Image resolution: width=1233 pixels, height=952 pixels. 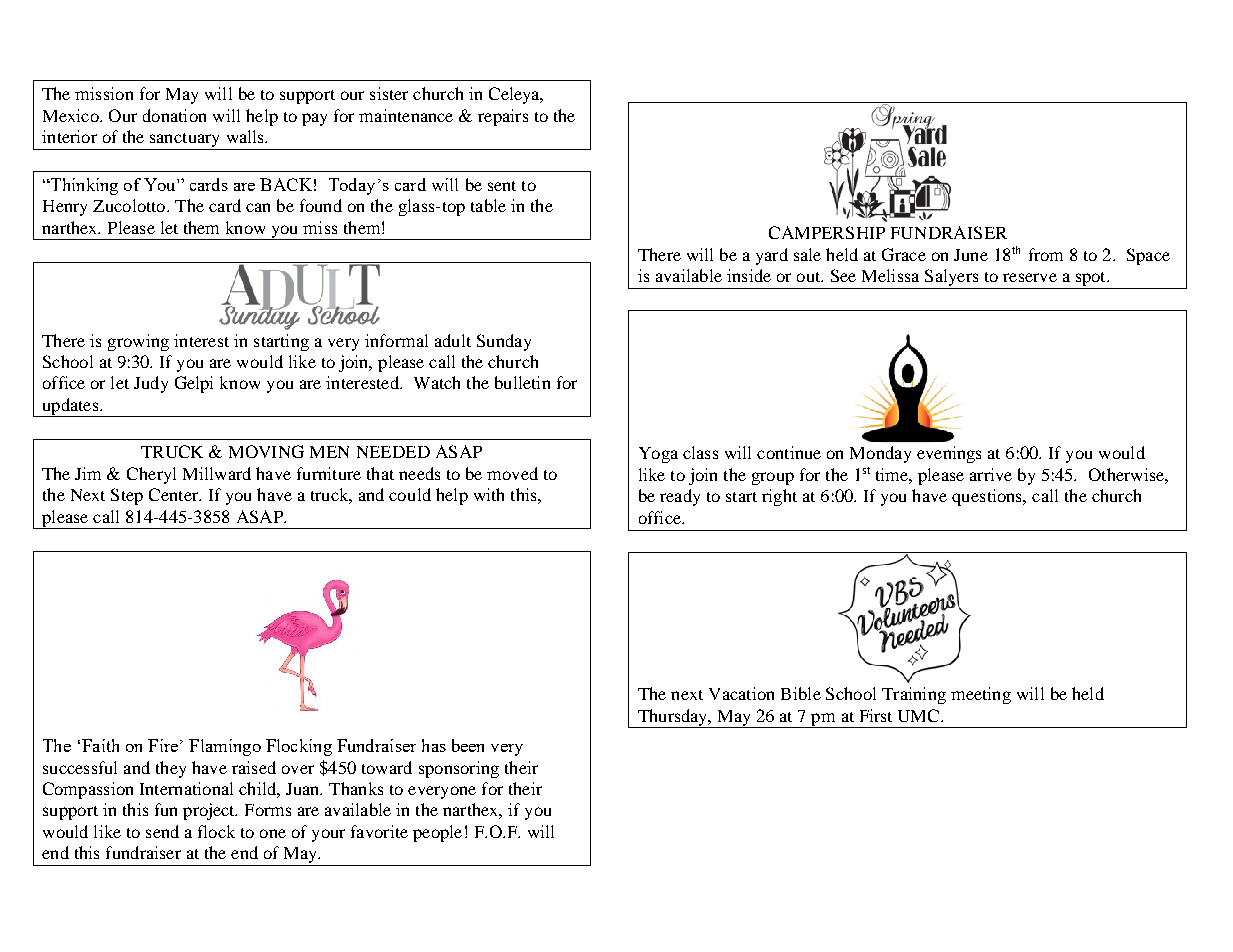 I want to click on arrive, so click(x=991, y=474).
